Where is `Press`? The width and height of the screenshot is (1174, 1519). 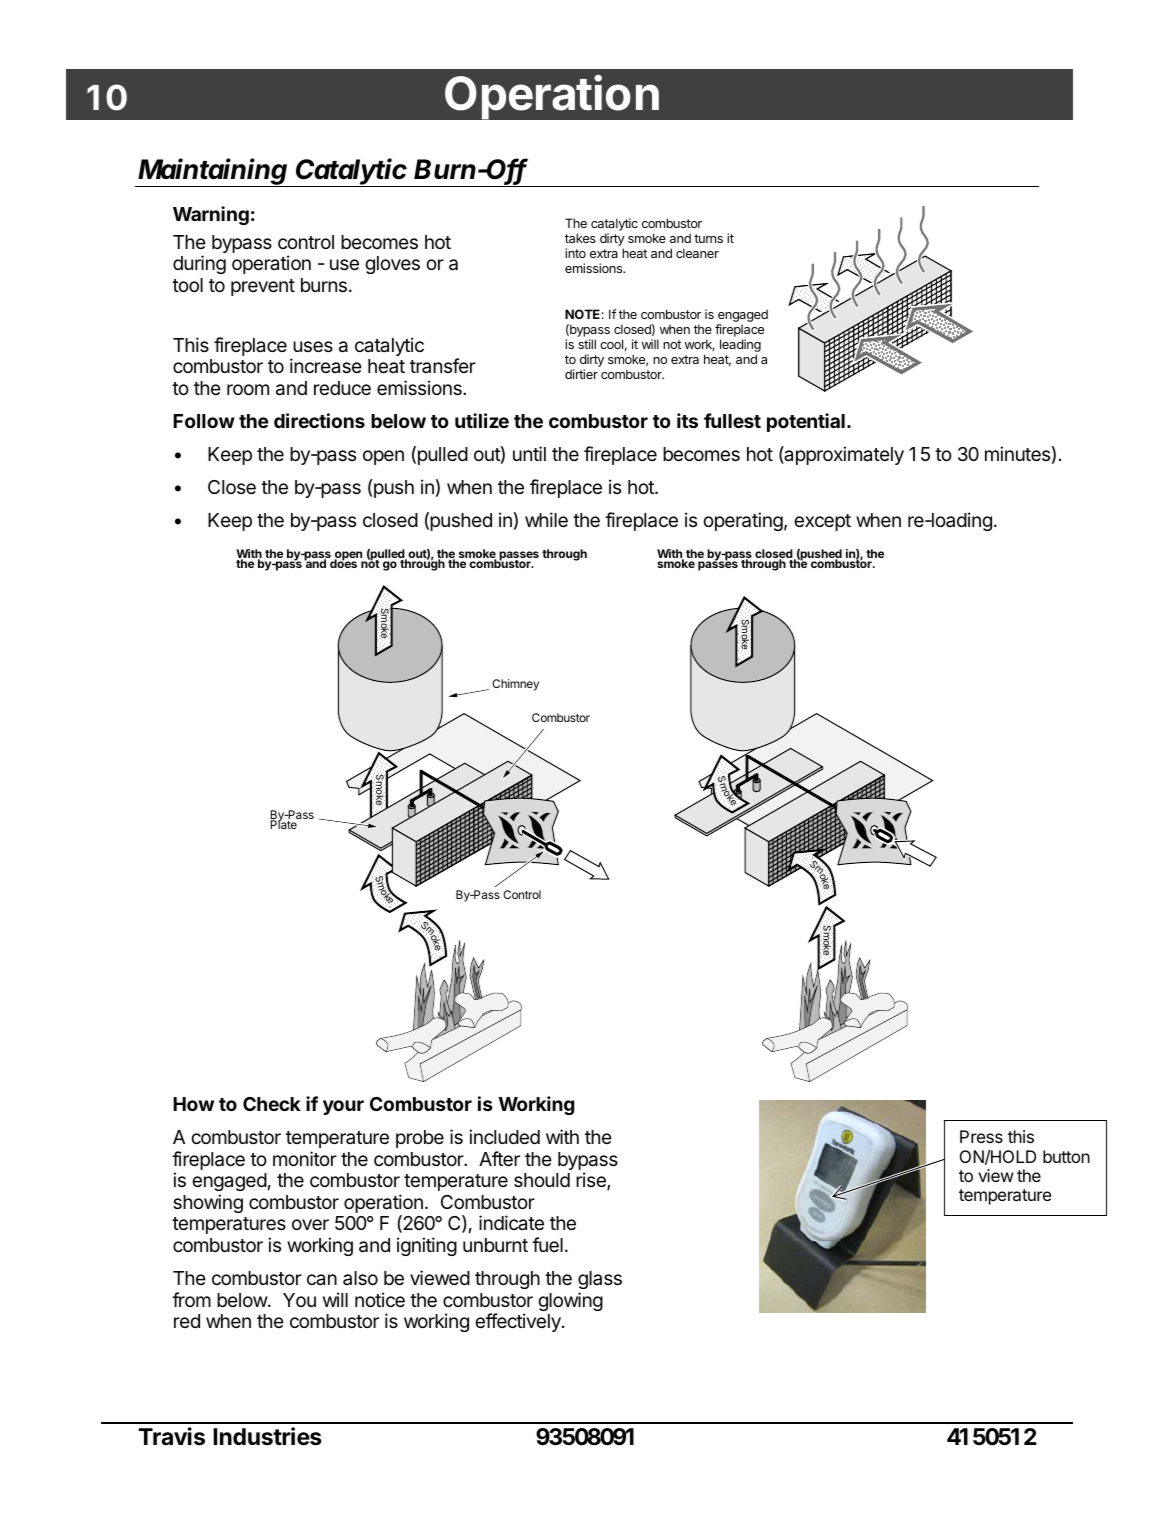 Press is located at coordinates (981, 1136).
